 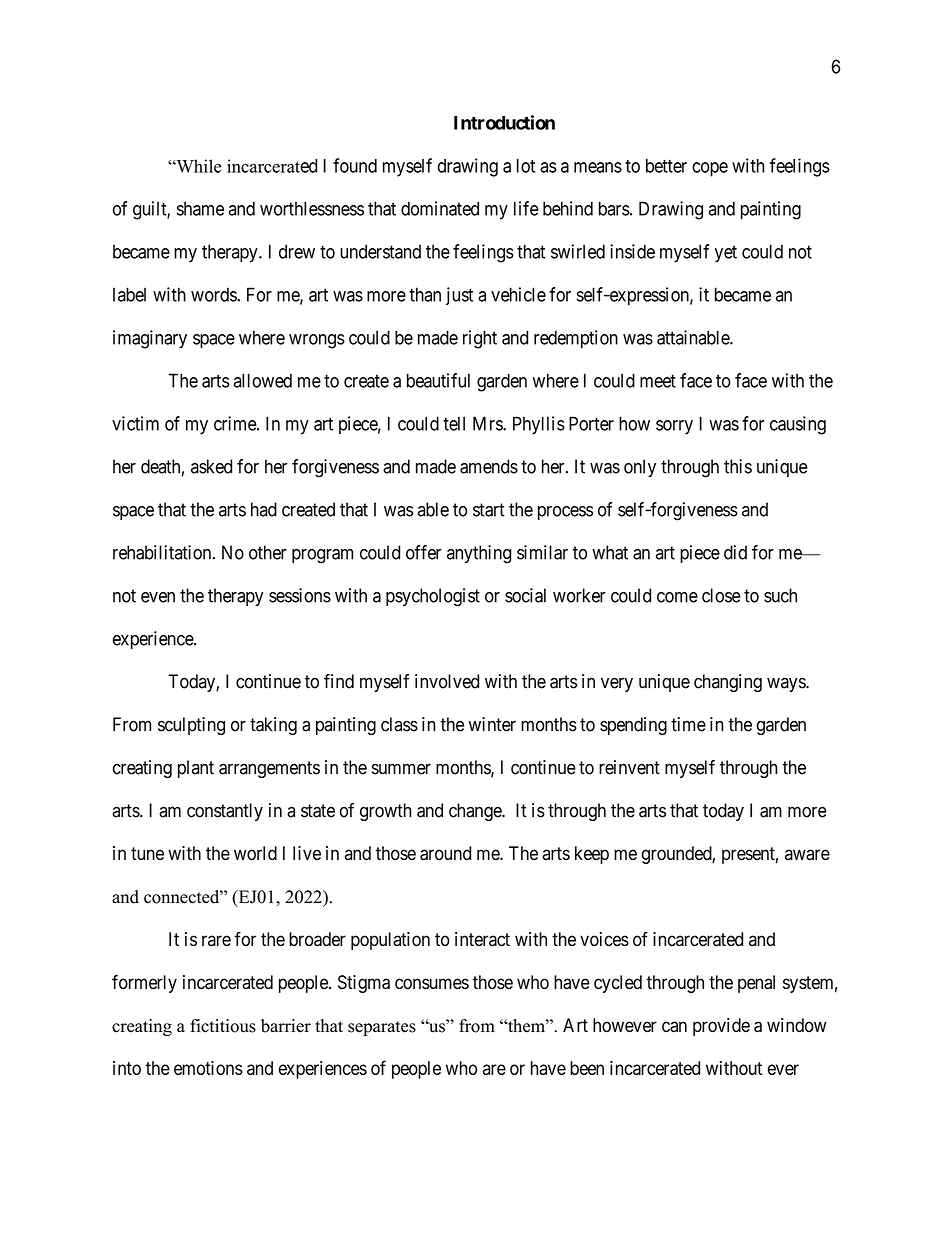 What do you see at coordinates (738, 466) in the image?
I see `this` at bounding box center [738, 466].
